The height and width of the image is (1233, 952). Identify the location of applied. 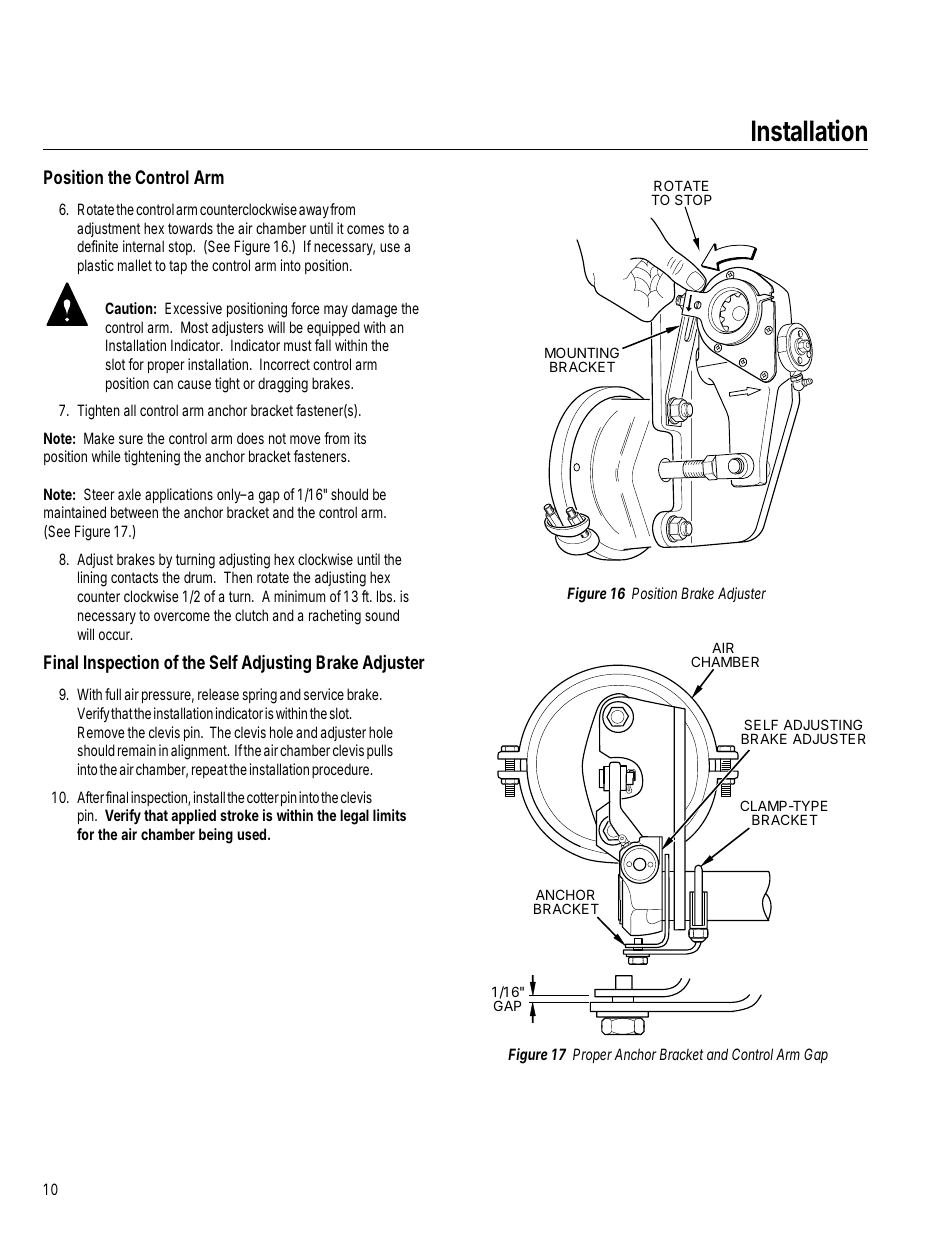
(193, 816).
